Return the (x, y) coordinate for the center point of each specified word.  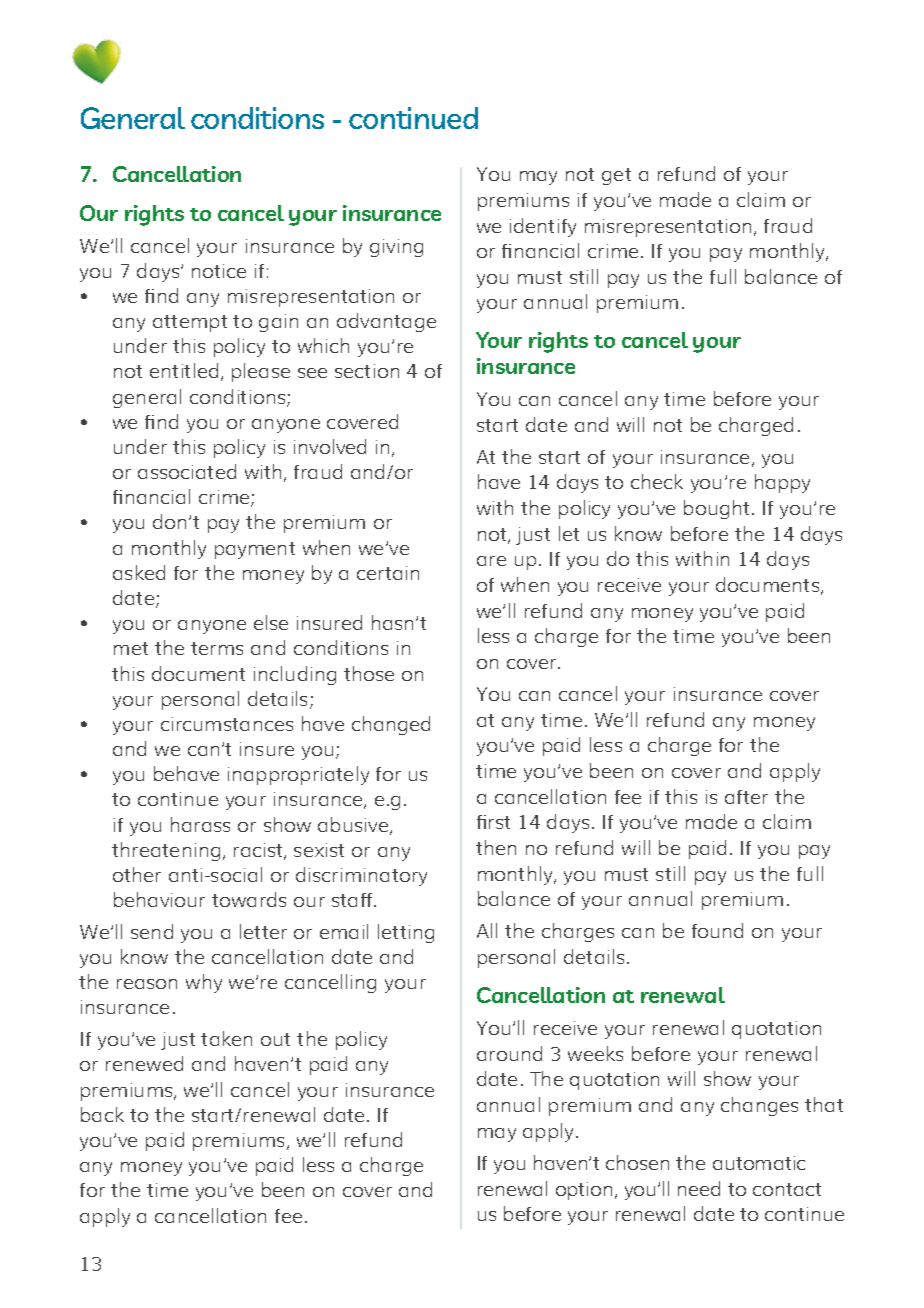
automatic (759, 1163)
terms (217, 648)
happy (782, 483)
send (152, 931)
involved (330, 446)
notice (219, 271)
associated (187, 471)
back (102, 1114)
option (584, 1191)
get (616, 176)
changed (391, 725)
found (717, 930)
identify (543, 227)
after (746, 797)
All (487, 930)
